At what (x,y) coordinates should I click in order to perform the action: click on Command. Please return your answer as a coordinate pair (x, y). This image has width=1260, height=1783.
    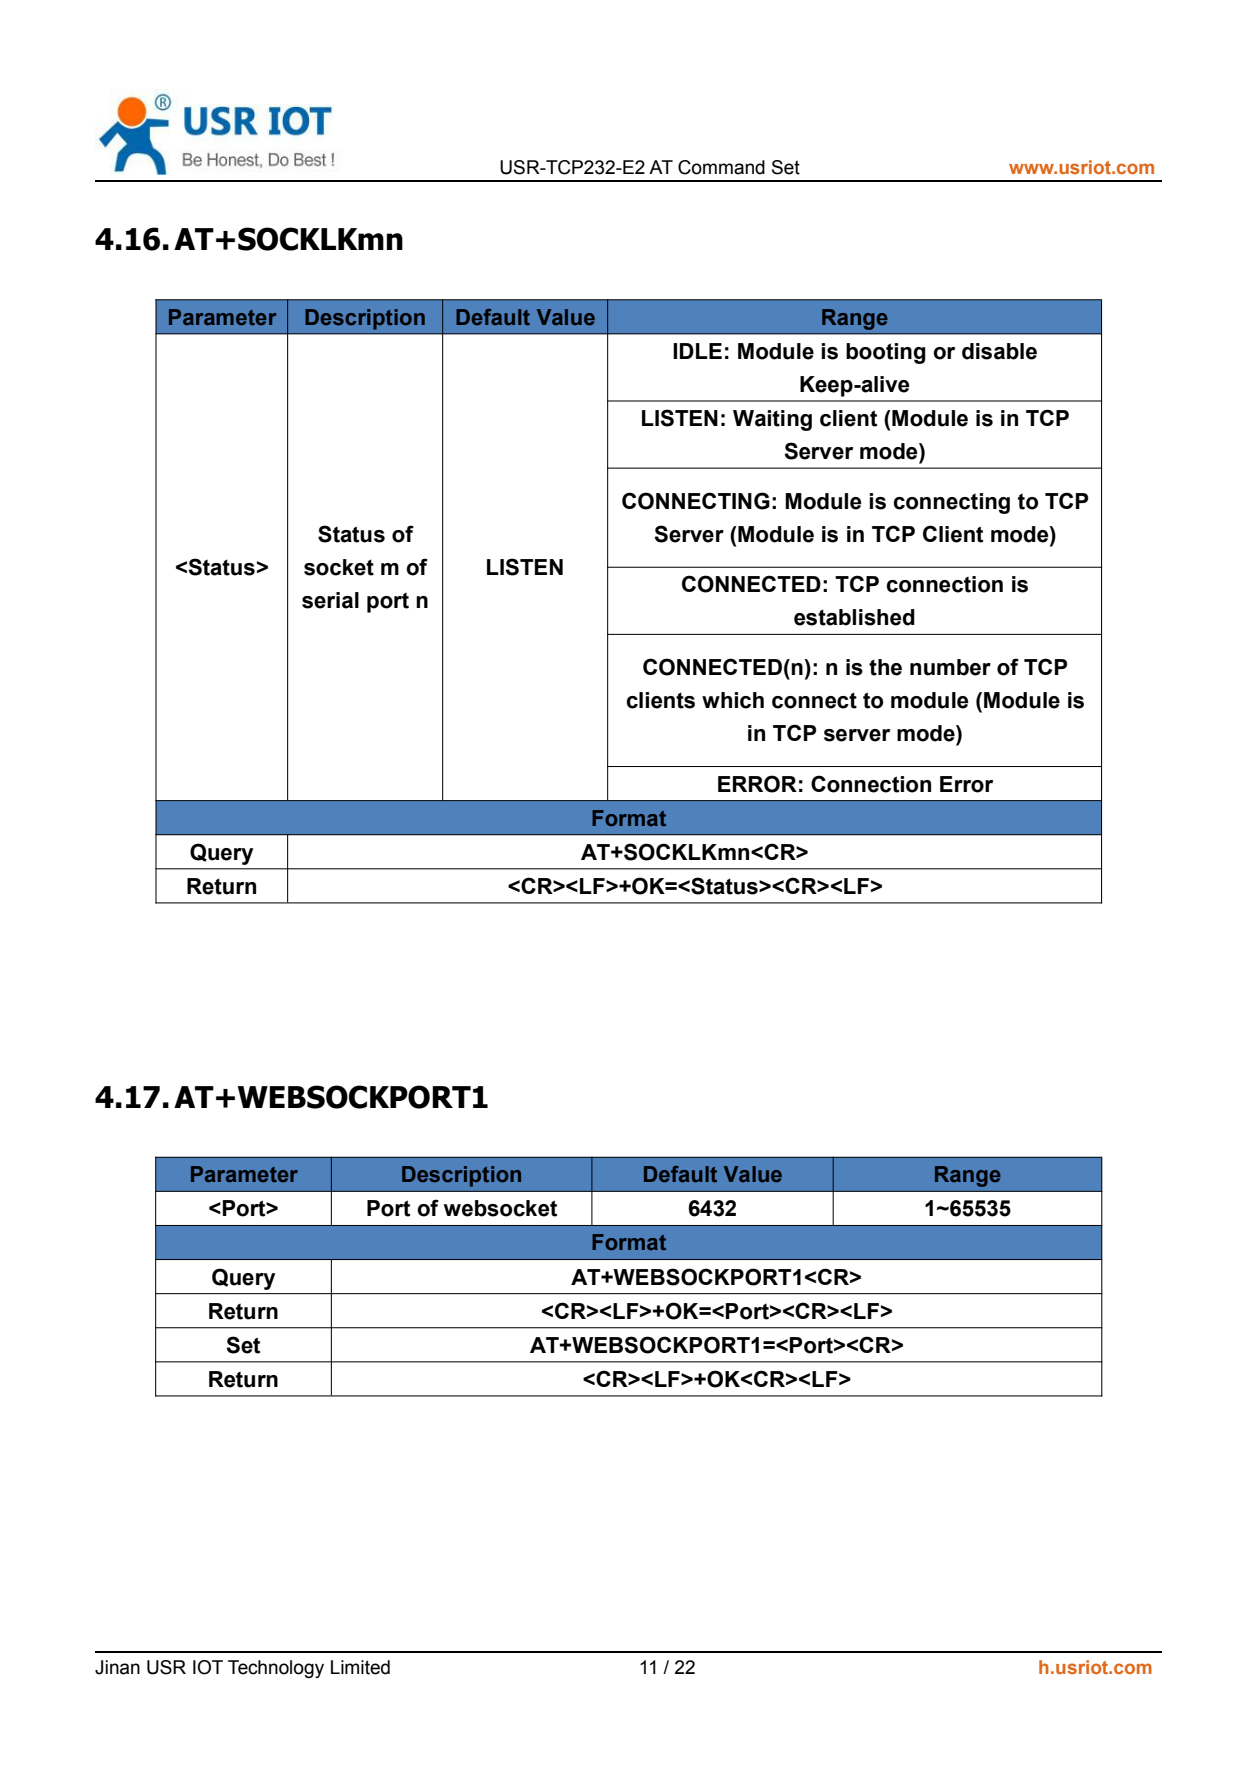
    Looking at the image, I should click on (721, 167).
